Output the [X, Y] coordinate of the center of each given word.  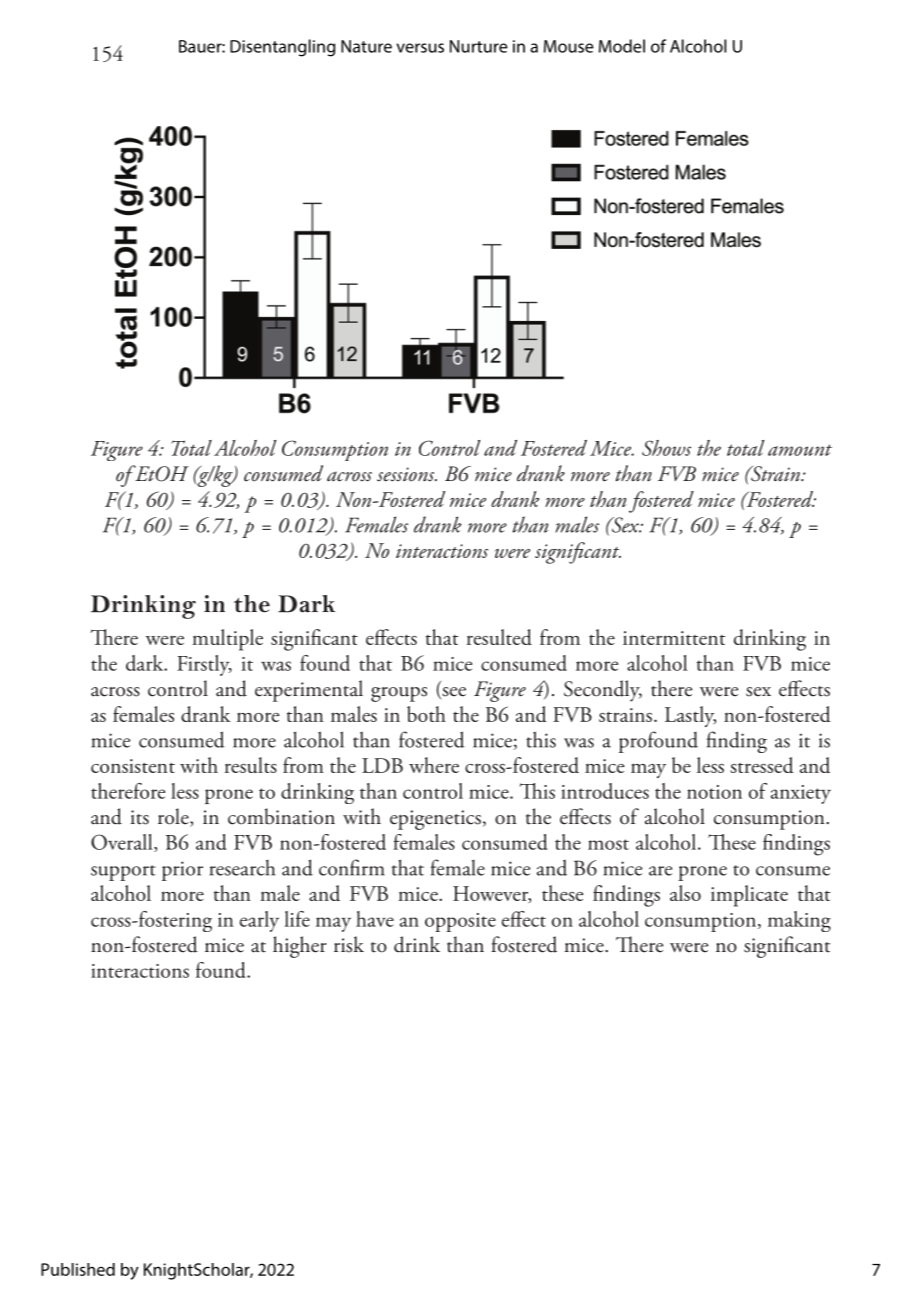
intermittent [674, 638]
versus [420, 48]
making [799, 921]
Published [78, 1269]
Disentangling [282, 48]
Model [622, 46]
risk [349, 944]
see [453, 693]
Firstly [204, 665]
